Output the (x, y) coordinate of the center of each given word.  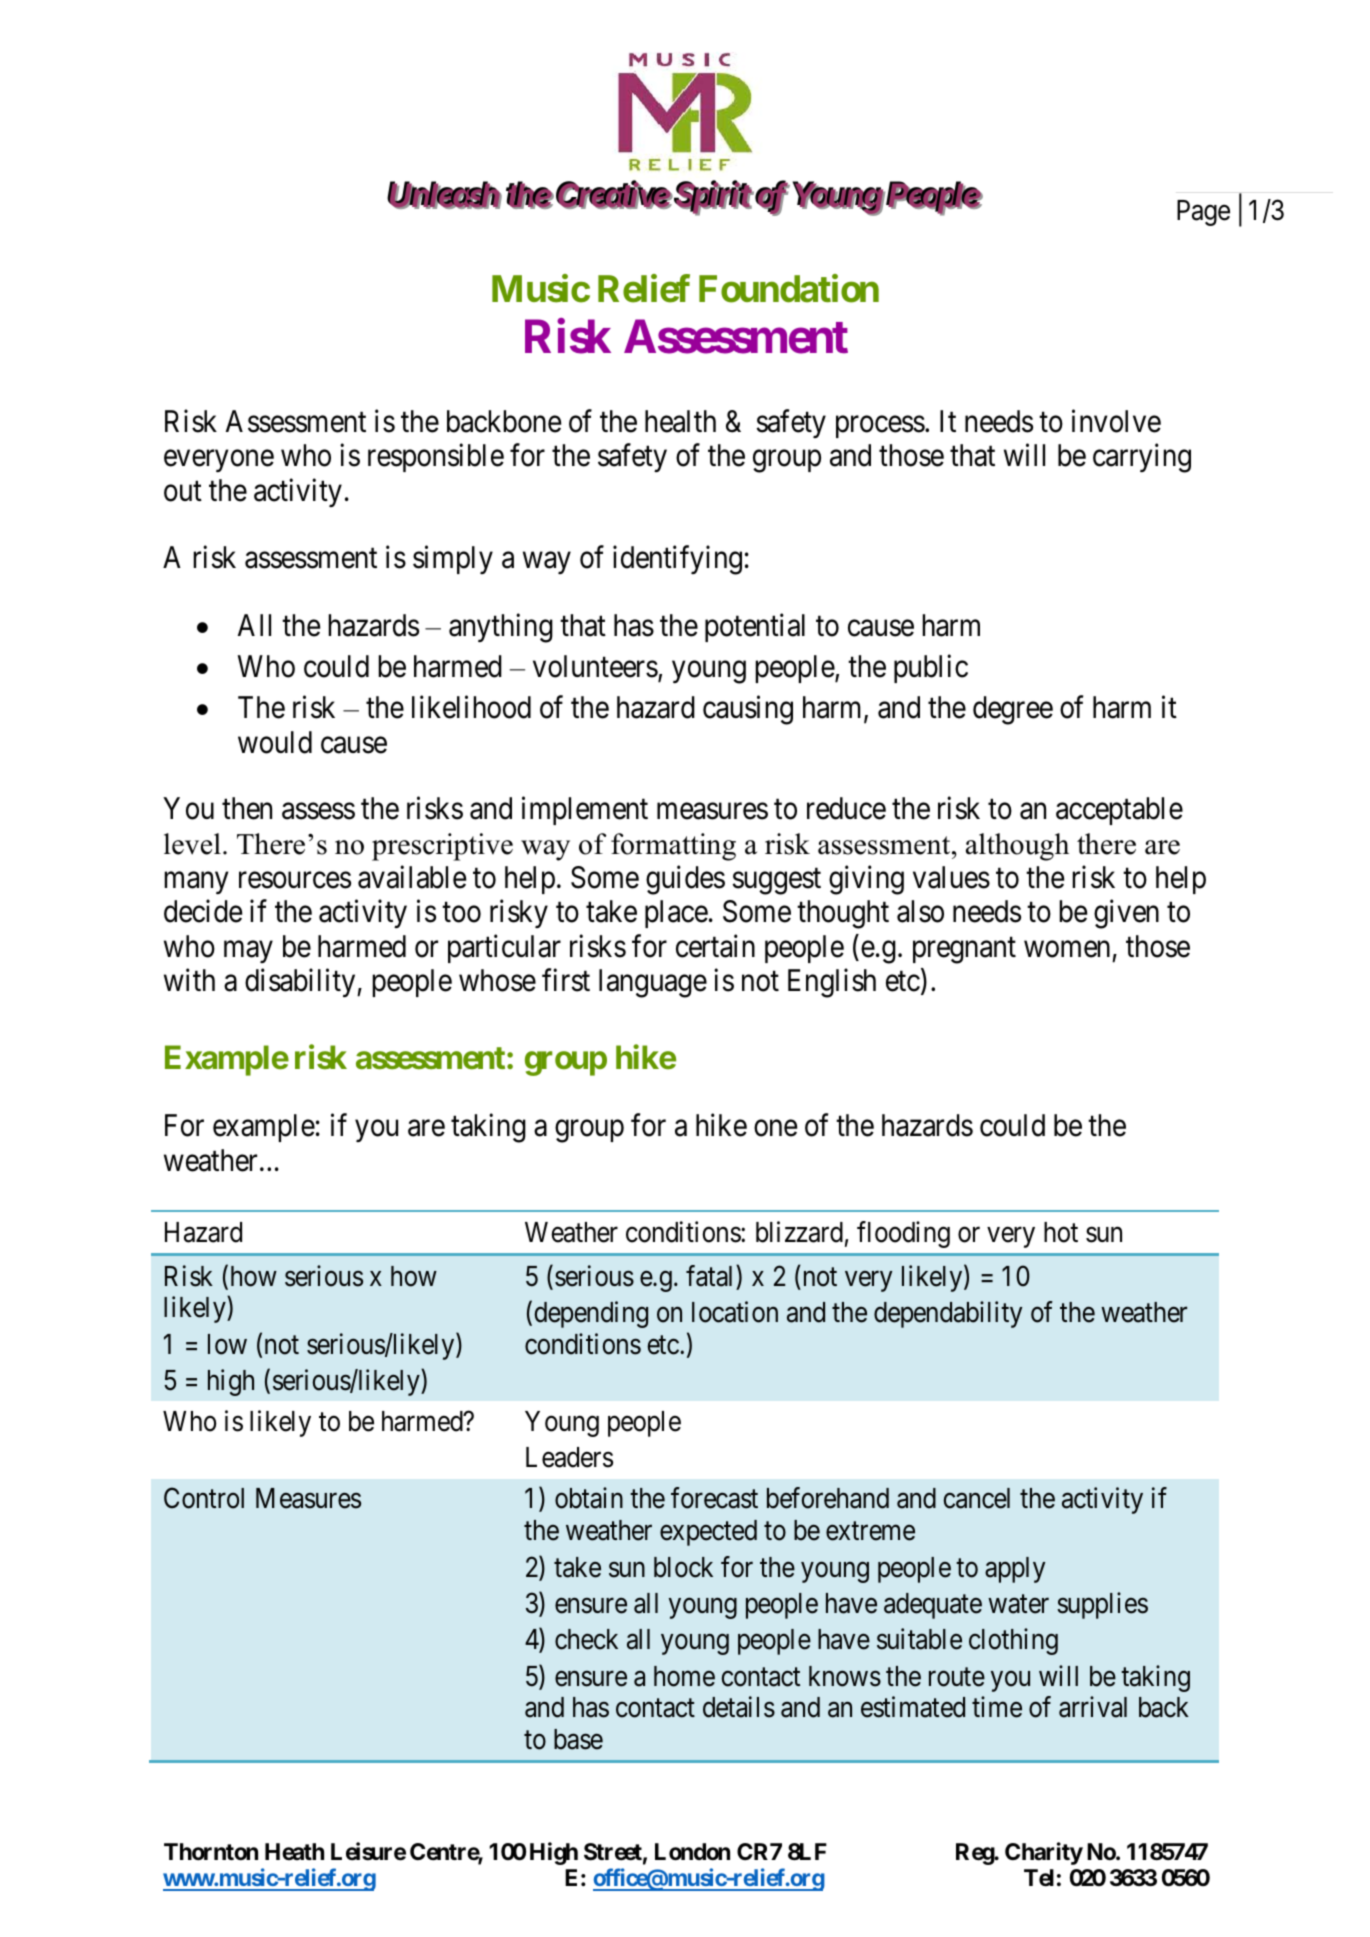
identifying (677, 560)
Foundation (789, 288)
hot (1061, 1232)
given (1126, 914)
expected (708, 1533)
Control (204, 1498)
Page (1203, 213)
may (248, 952)
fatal (711, 1276)
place (676, 914)
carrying (1142, 458)
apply (1015, 1570)
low (227, 1344)
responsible (436, 458)
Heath (294, 1851)
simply (453, 559)
